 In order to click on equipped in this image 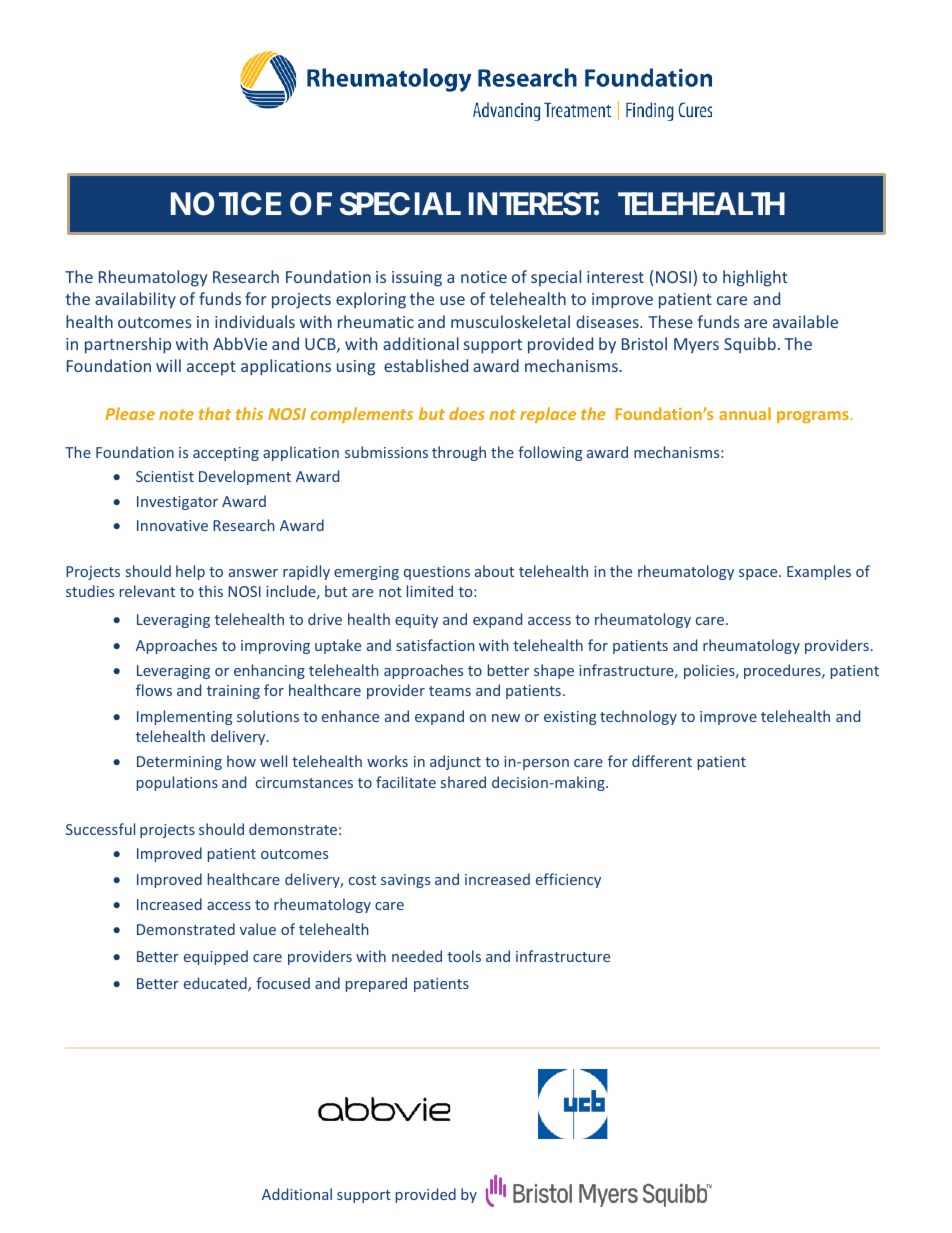, I will do `click(216, 957)`.
